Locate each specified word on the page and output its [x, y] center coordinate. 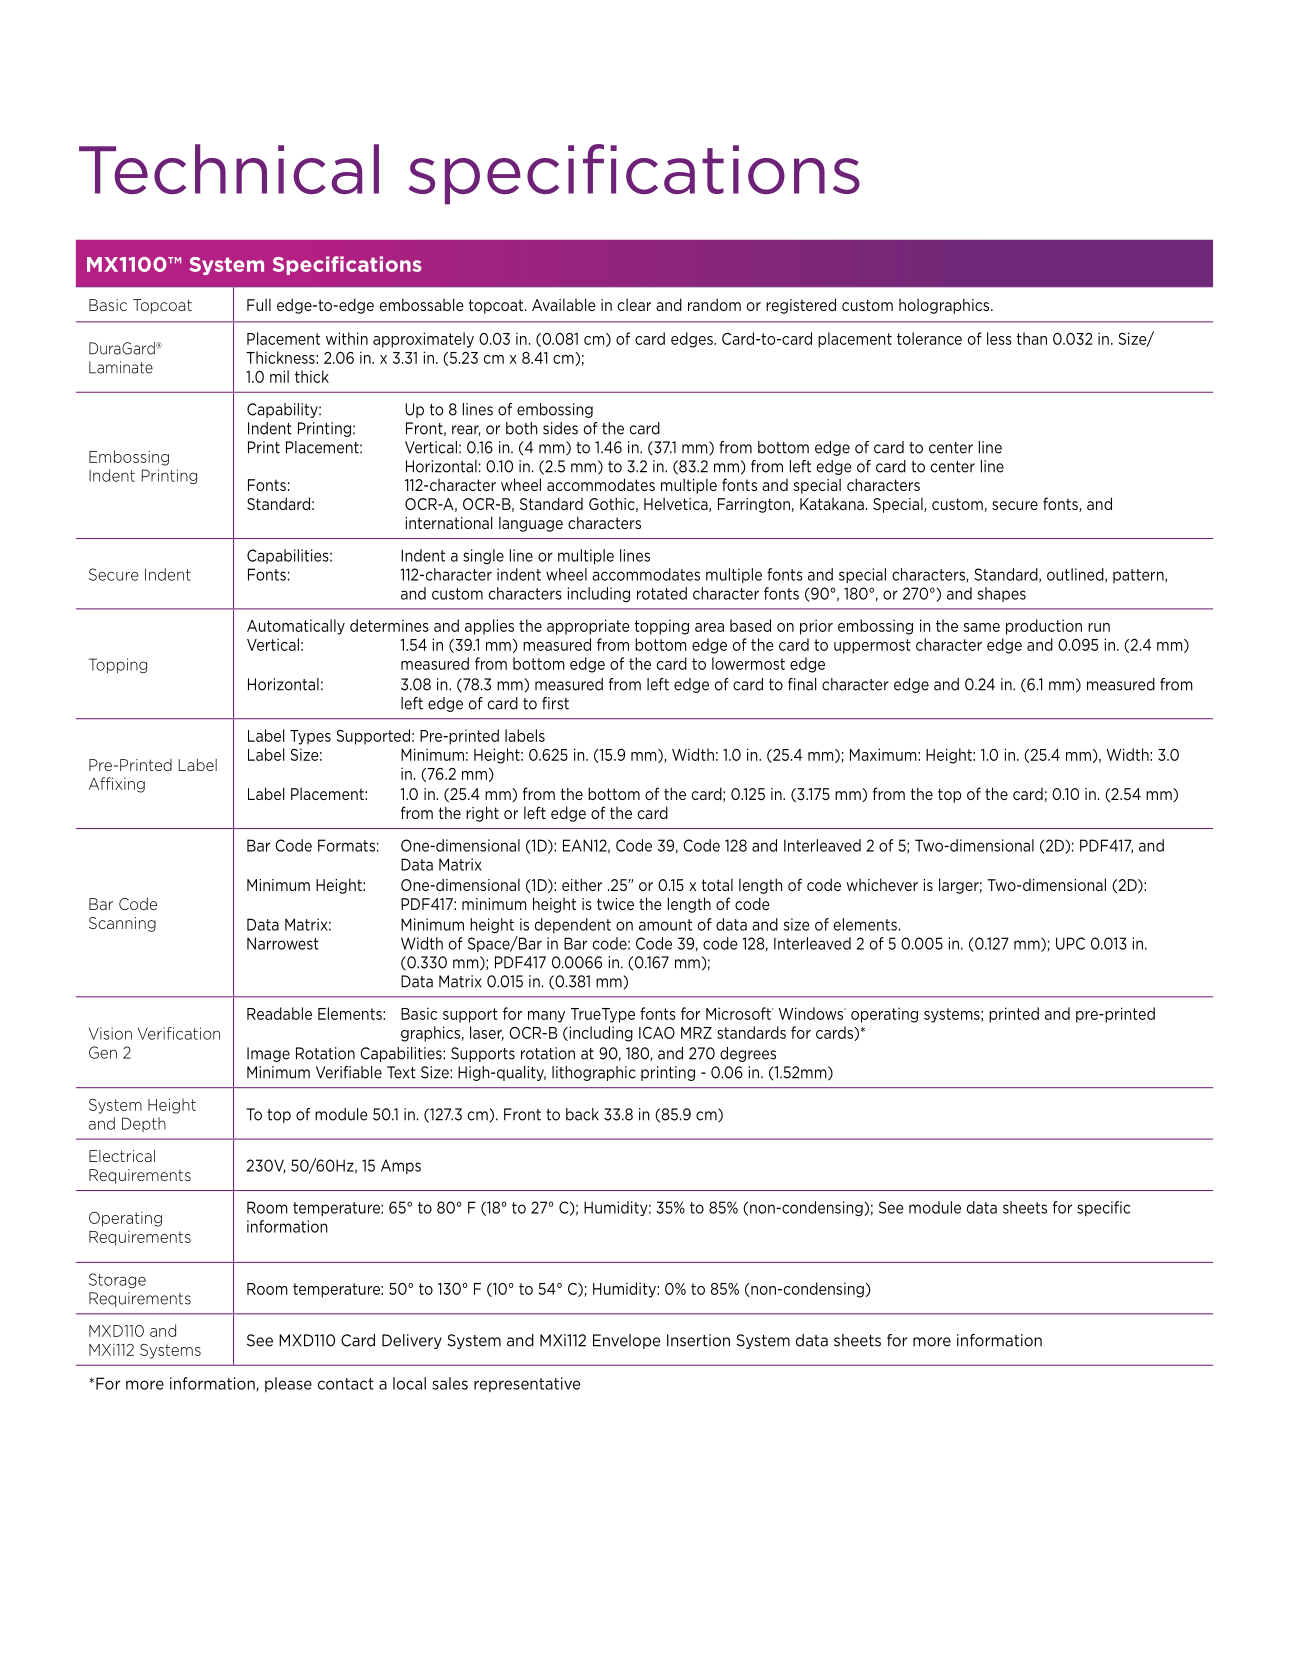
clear [634, 304]
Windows [812, 1013]
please [288, 1384]
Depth [144, 1124]
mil [279, 376]
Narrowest [283, 943]
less [999, 338]
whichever [882, 884]
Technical [229, 169]
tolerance [929, 338]
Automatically [296, 627]
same [982, 627]
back [582, 1114]
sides [560, 428]
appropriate [588, 627]
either [582, 884]
